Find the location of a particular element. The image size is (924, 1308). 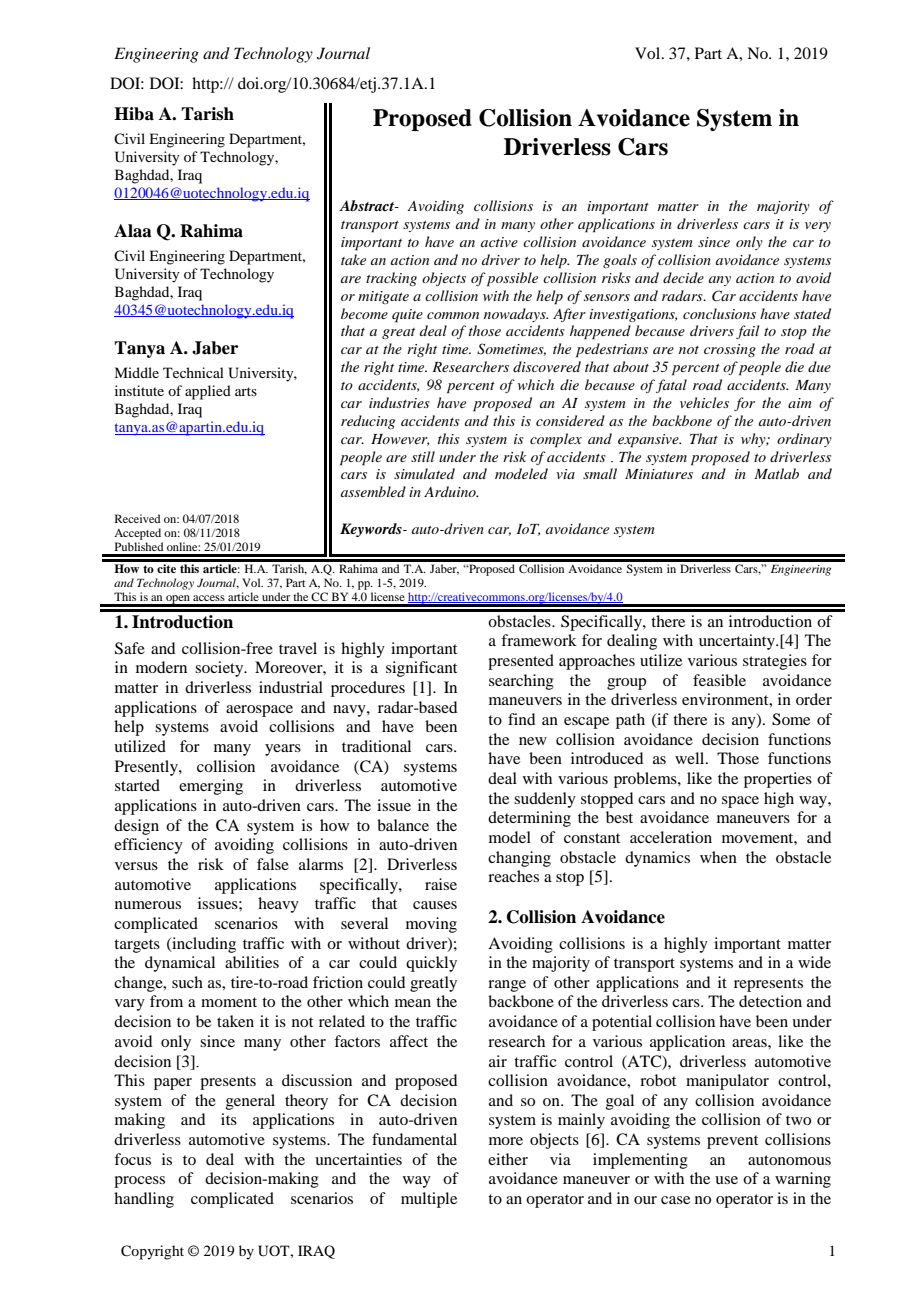

process is located at coordinates (139, 1182).
